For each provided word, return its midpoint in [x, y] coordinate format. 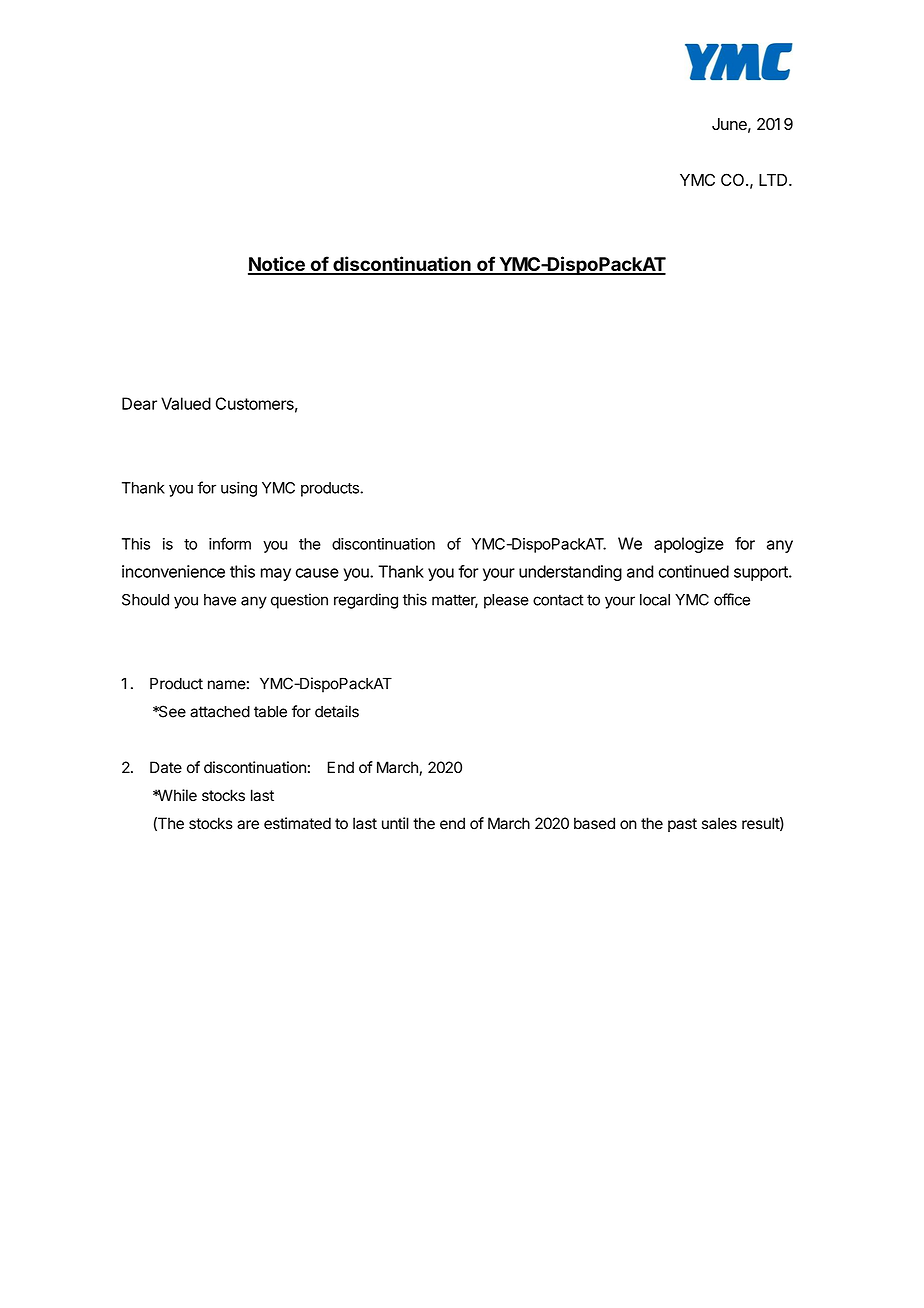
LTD [774, 180]
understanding [570, 573]
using [239, 489]
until [395, 823]
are [248, 825]
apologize [689, 545]
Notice [277, 265]
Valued [186, 403]
